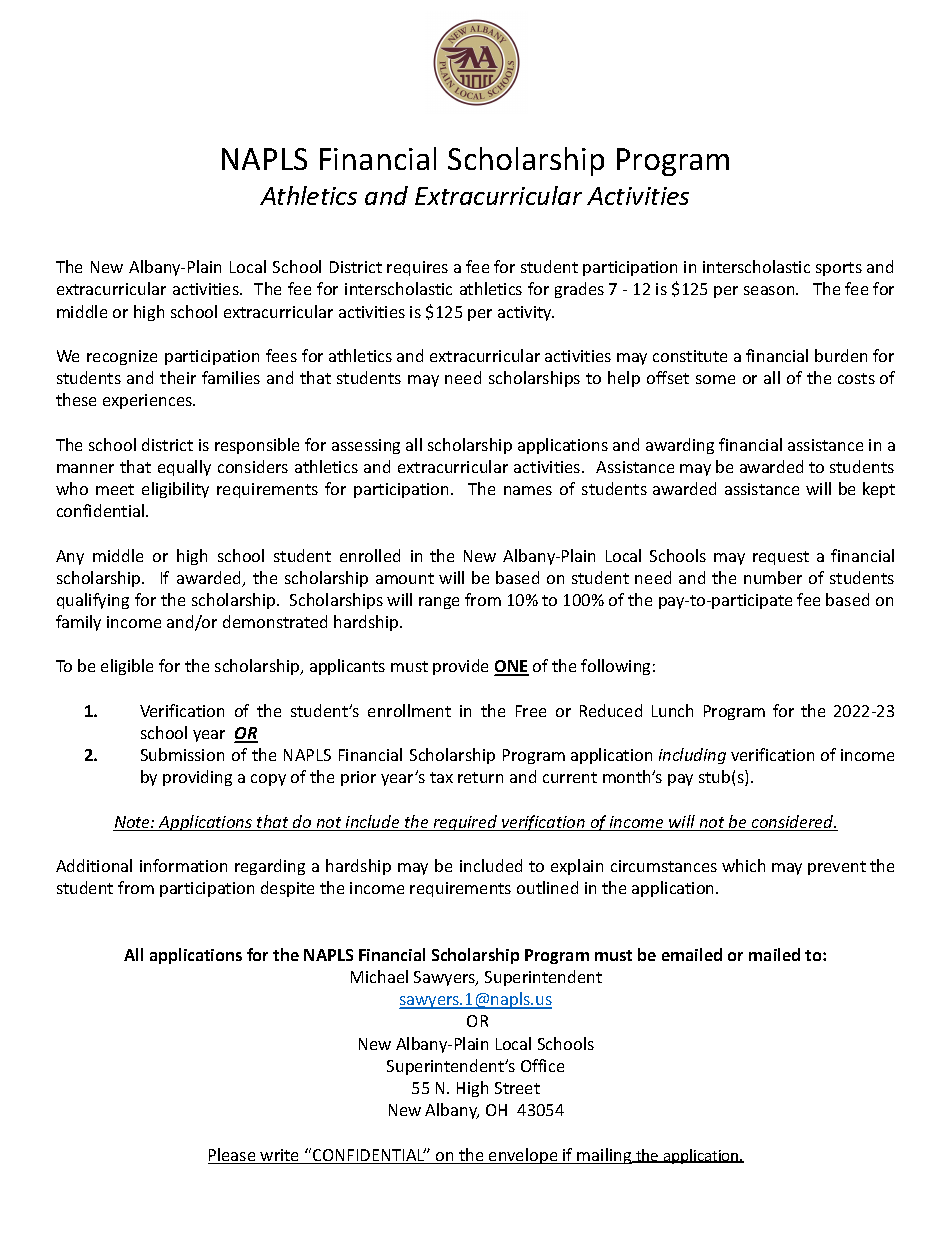  Describe the element at coordinates (93, 601) in the screenshot. I see `qualifying` at that location.
